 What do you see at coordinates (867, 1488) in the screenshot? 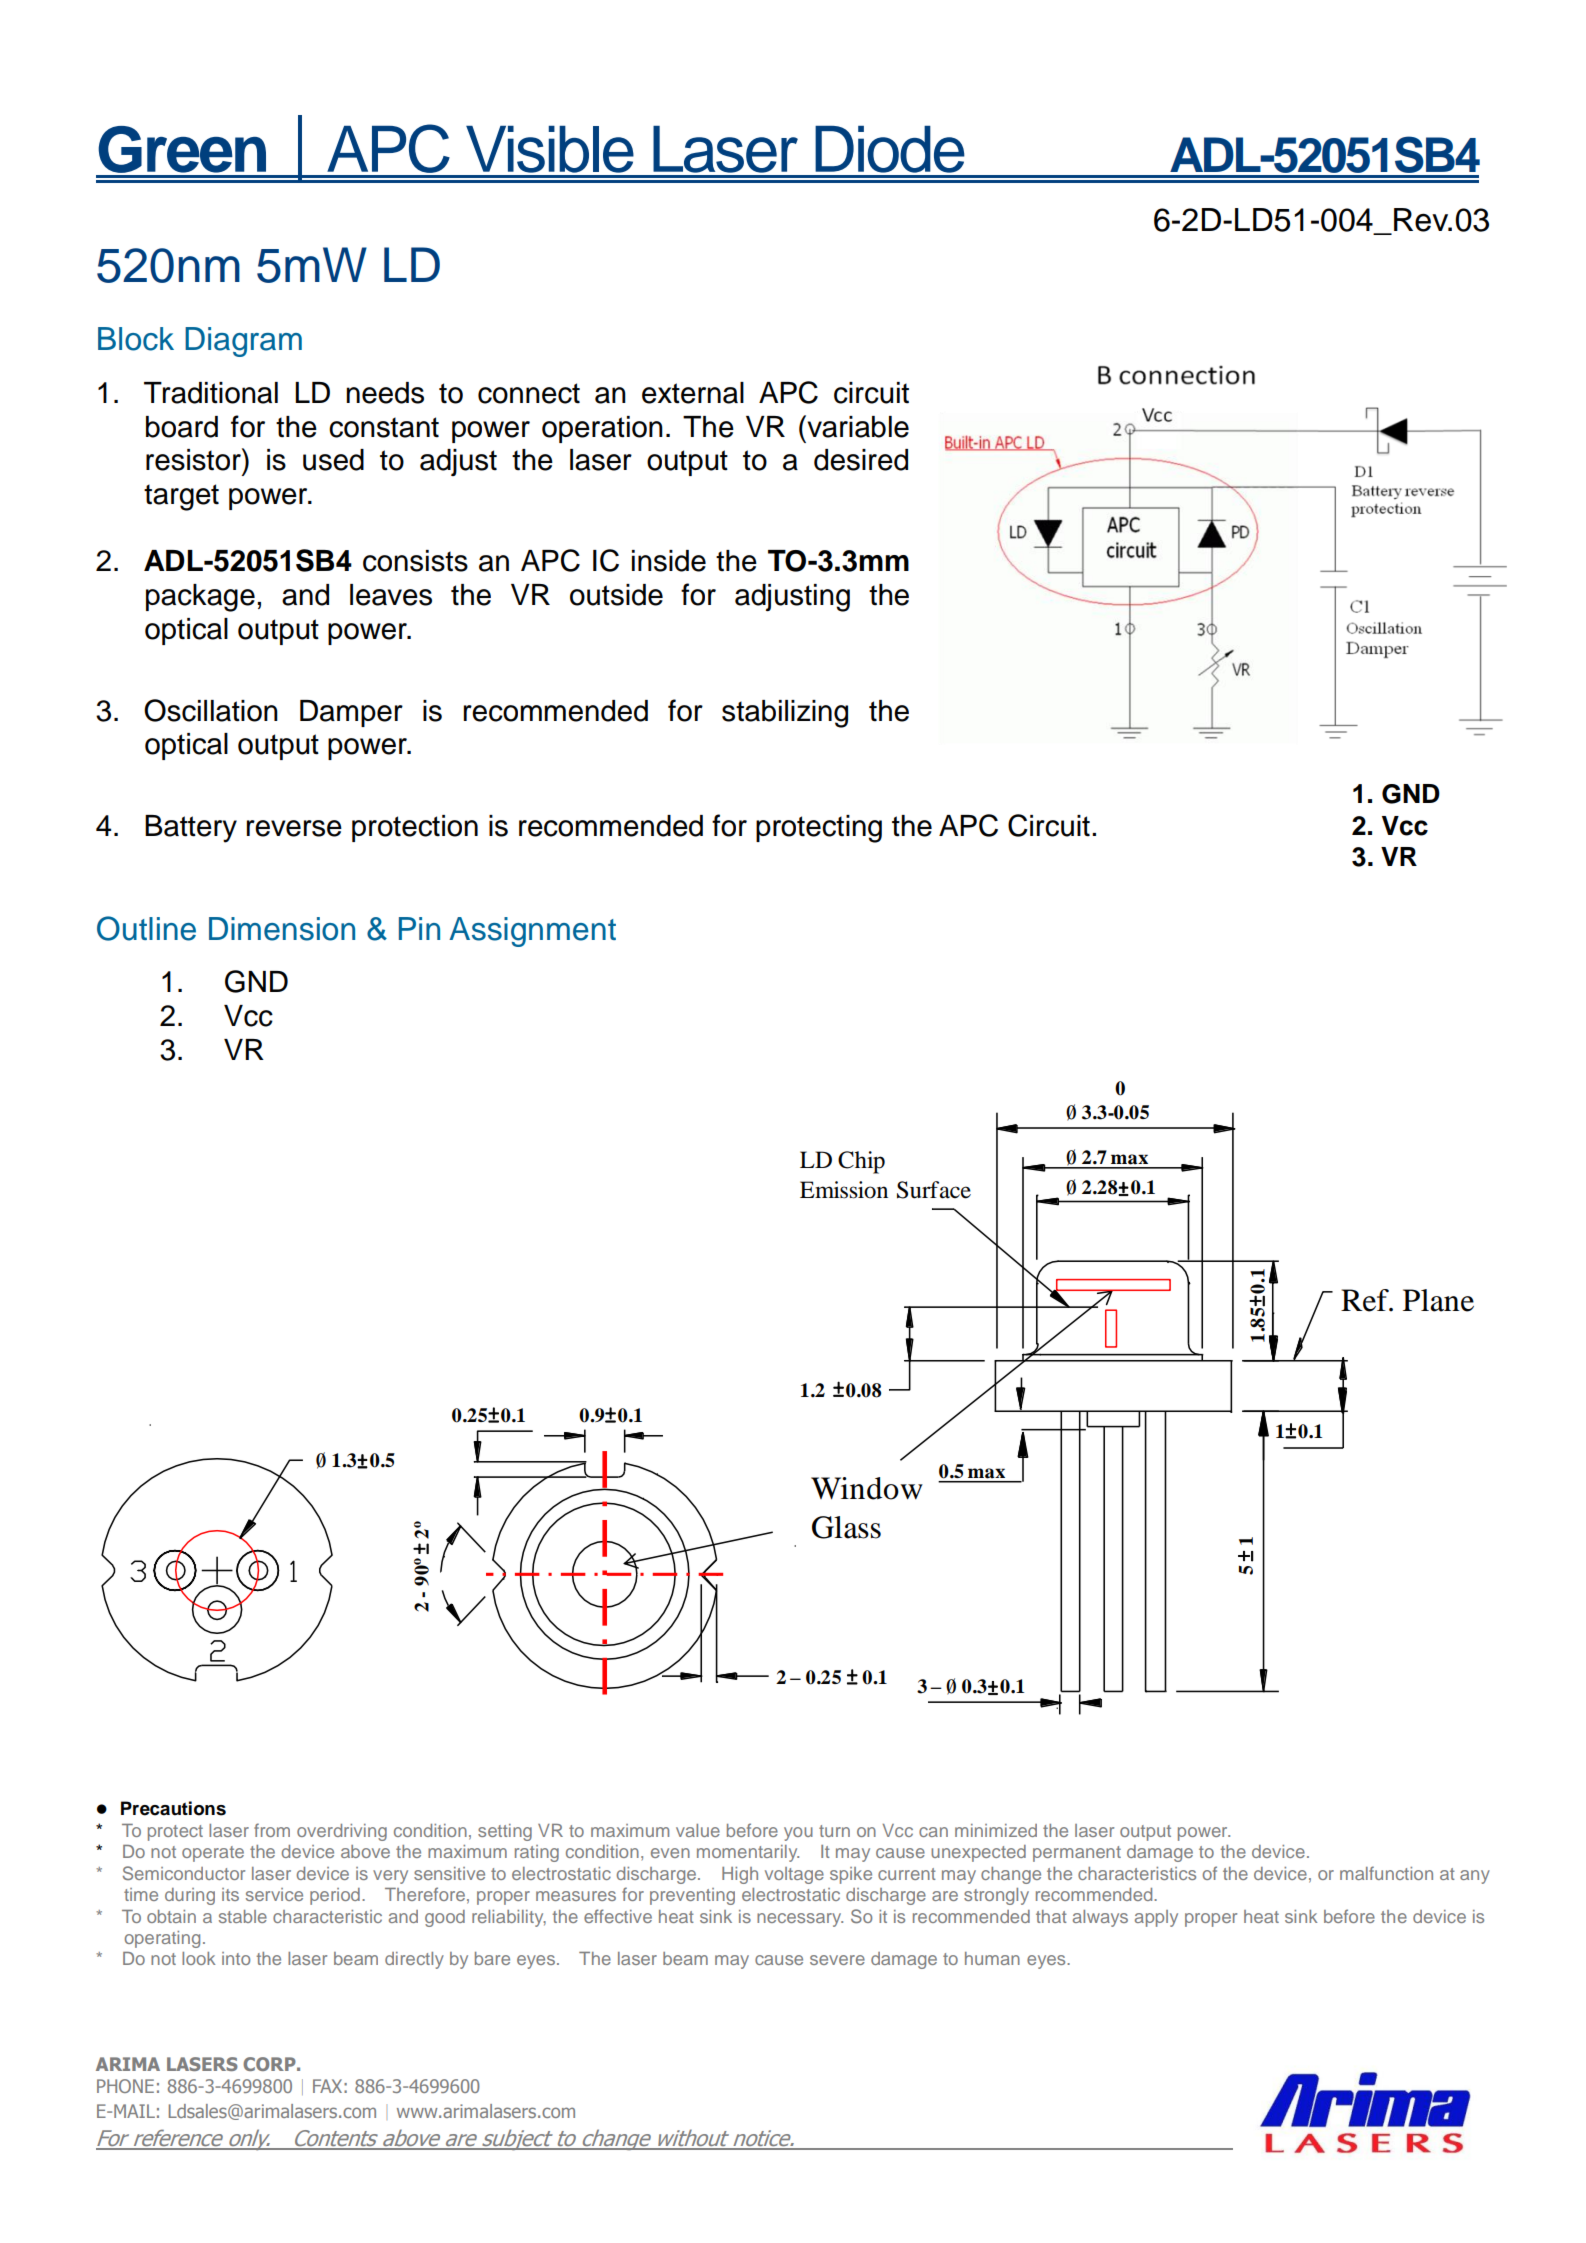
I see `Window` at bounding box center [867, 1488].
